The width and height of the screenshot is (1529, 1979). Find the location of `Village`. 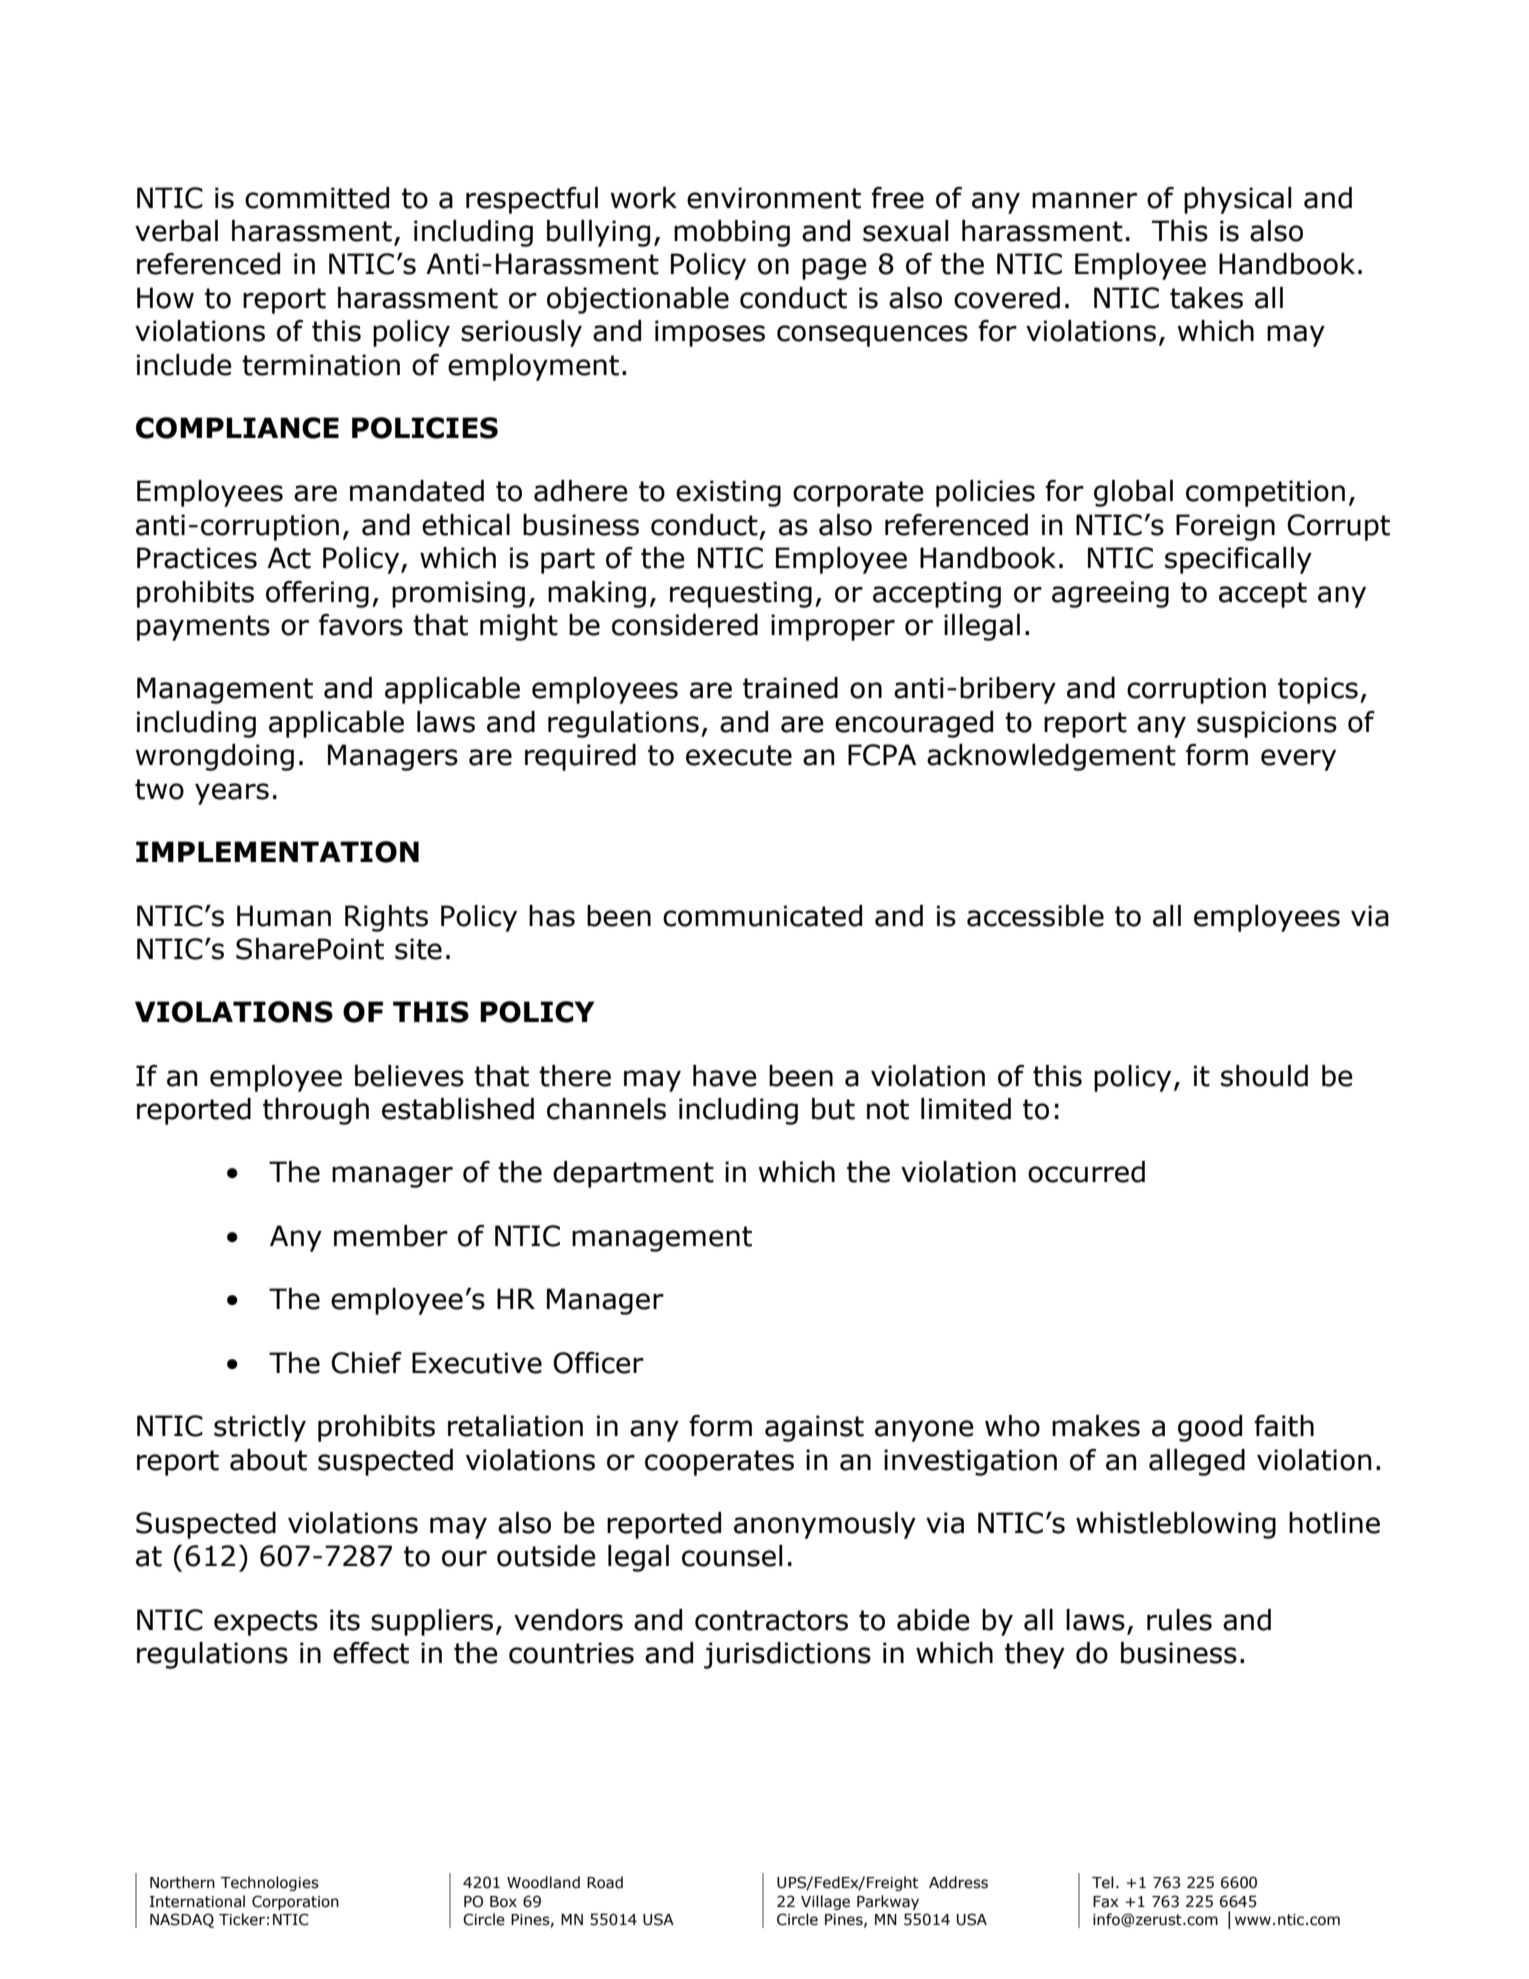

Village is located at coordinates (825, 1902).
